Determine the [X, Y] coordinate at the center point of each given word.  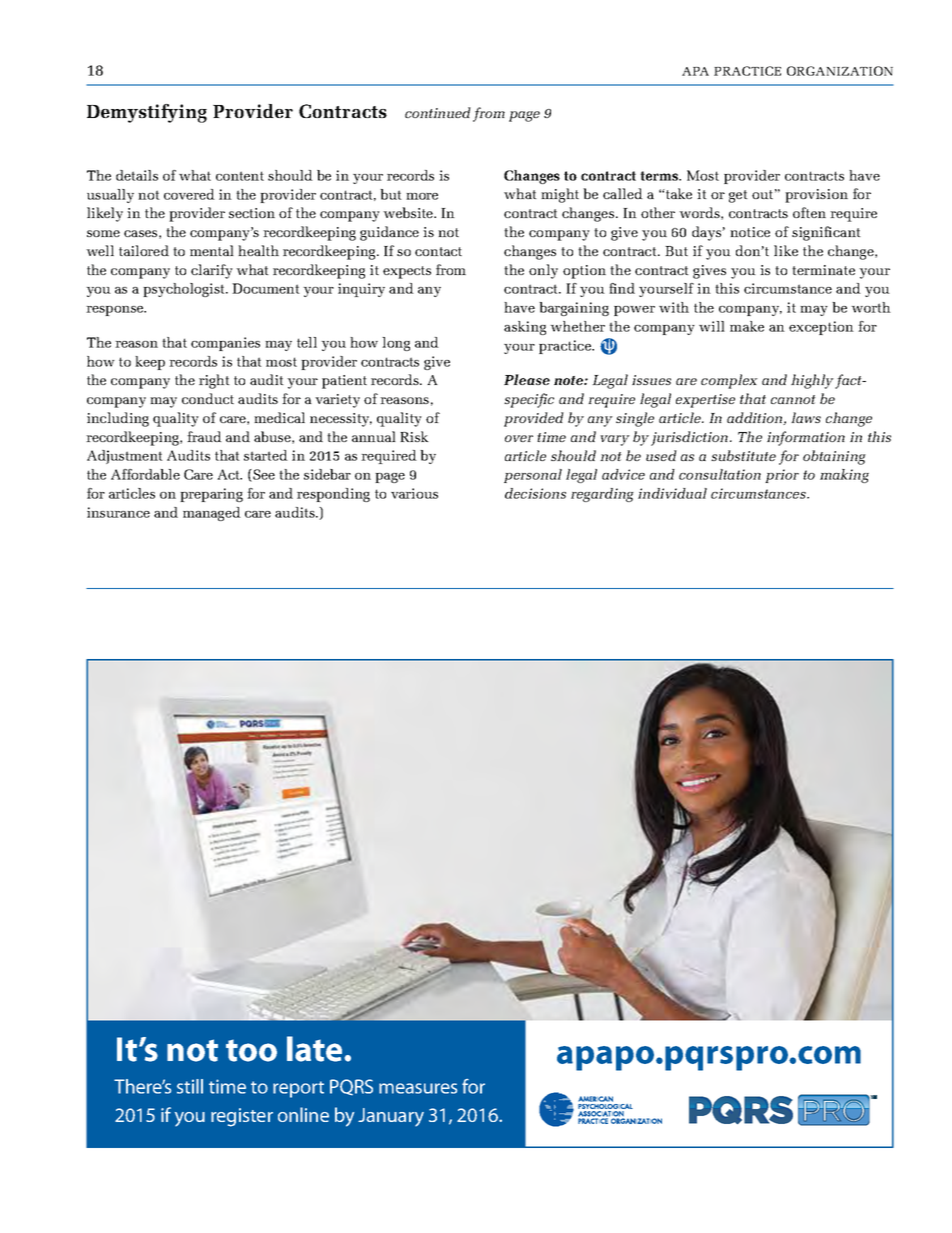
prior [782, 476]
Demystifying [147, 113]
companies [225, 344]
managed [212, 514]
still [190, 1086]
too [251, 1050]
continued [438, 112]
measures [418, 1088]
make [747, 326]
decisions [535, 493]
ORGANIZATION [840, 71]
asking [525, 328]
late [316, 1049]
